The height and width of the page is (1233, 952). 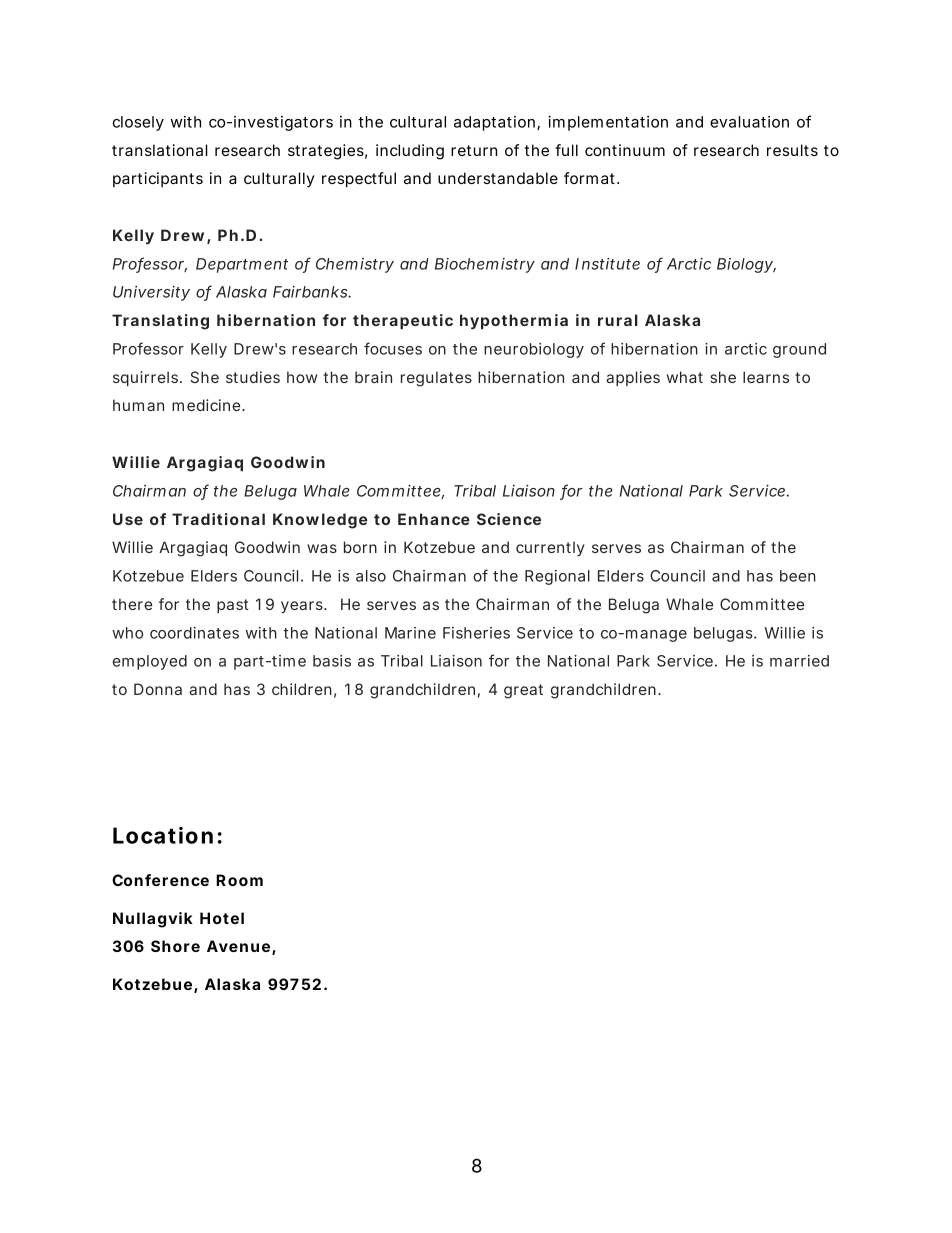 What do you see at coordinates (476, 633) in the page?
I see `Fisheries` at bounding box center [476, 633].
